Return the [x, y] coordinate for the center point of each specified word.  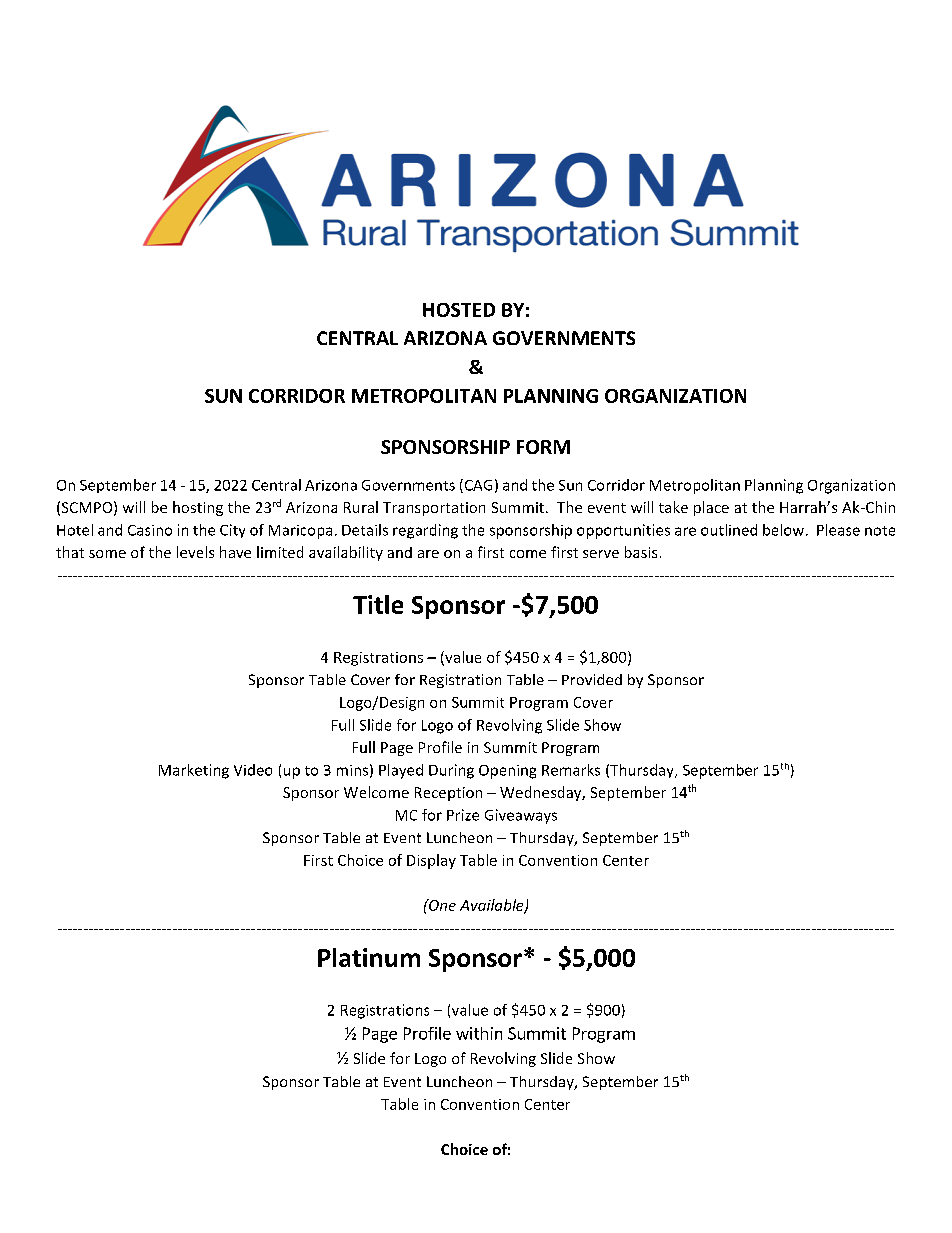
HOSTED [459, 310]
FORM [543, 447]
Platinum [369, 957]
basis [641, 552]
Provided [592, 679]
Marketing [194, 771]
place [711, 508]
